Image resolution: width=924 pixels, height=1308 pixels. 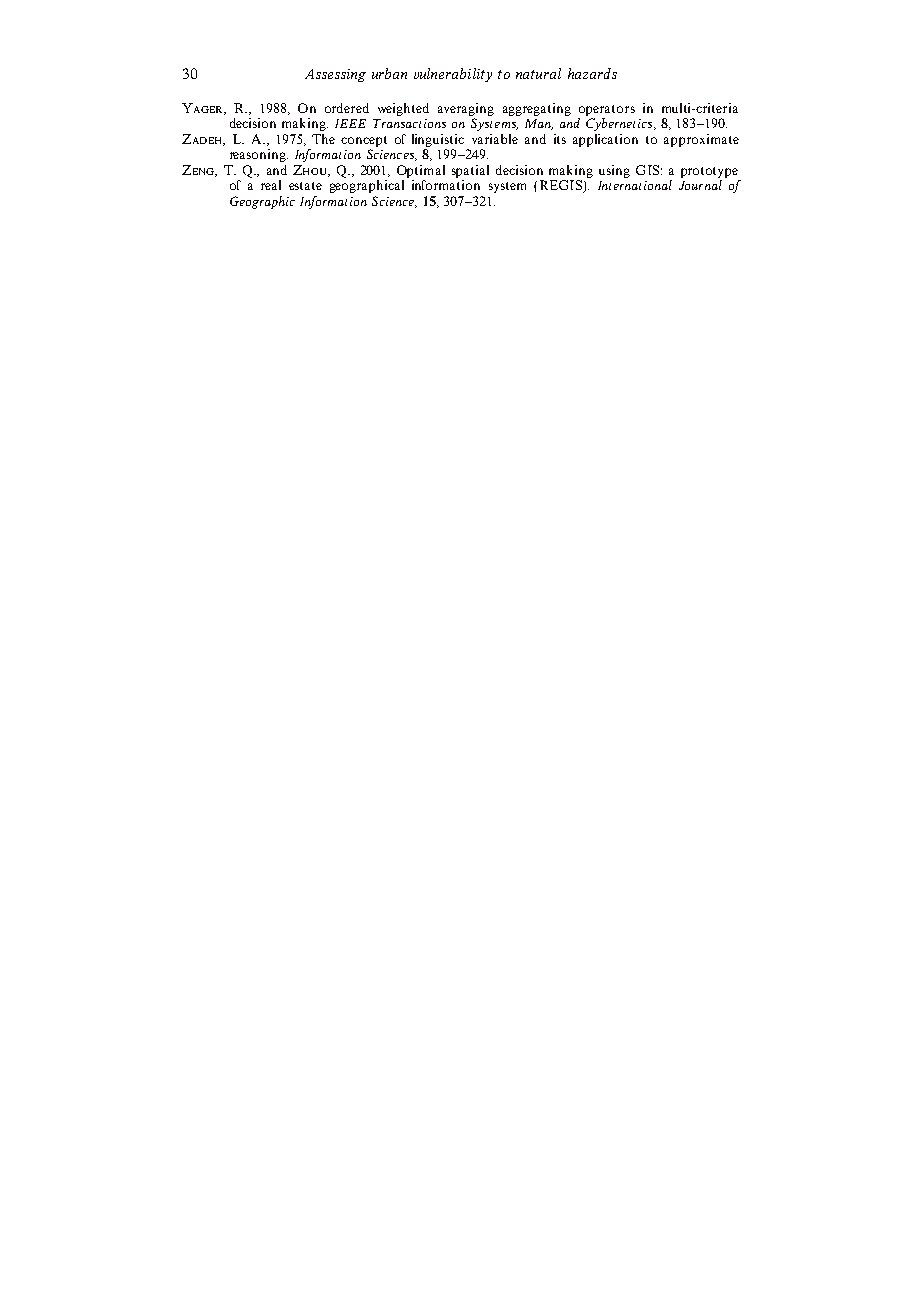 I want to click on variable, so click(x=495, y=139).
